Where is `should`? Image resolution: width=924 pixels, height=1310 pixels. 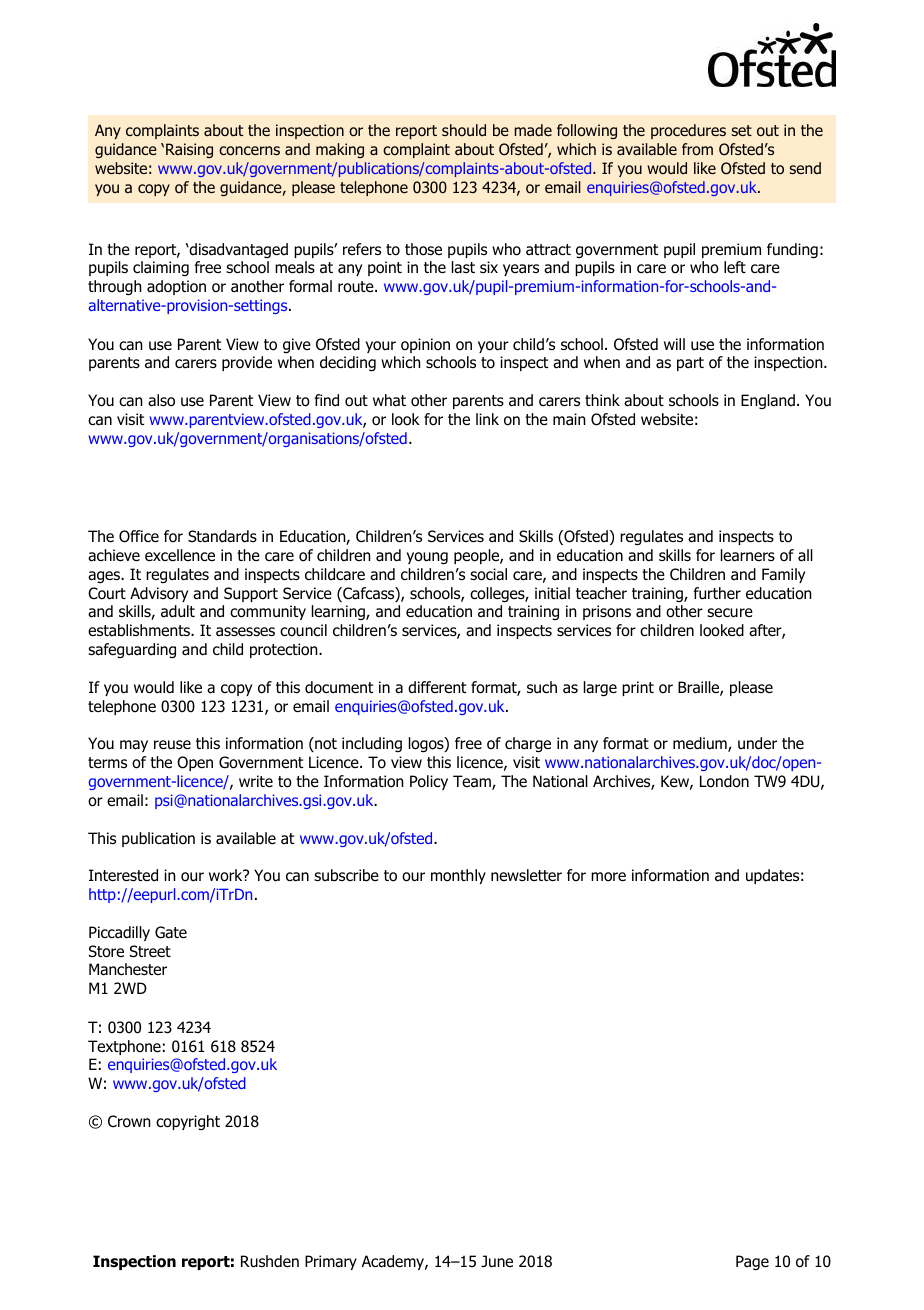 should is located at coordinates (464, 130).
